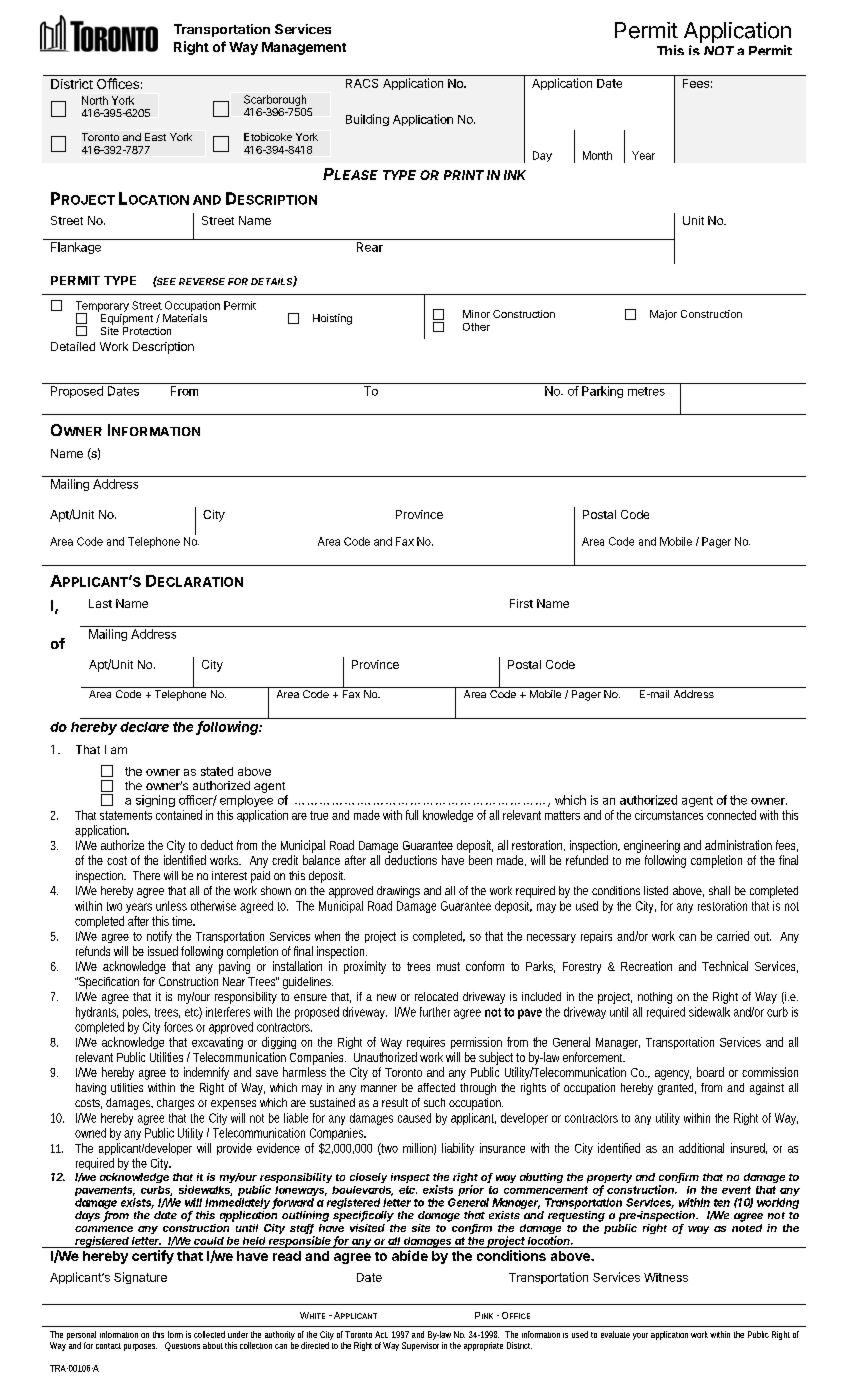 The image size is (849, 1400). I want to click on listed, so click(656, 890).
